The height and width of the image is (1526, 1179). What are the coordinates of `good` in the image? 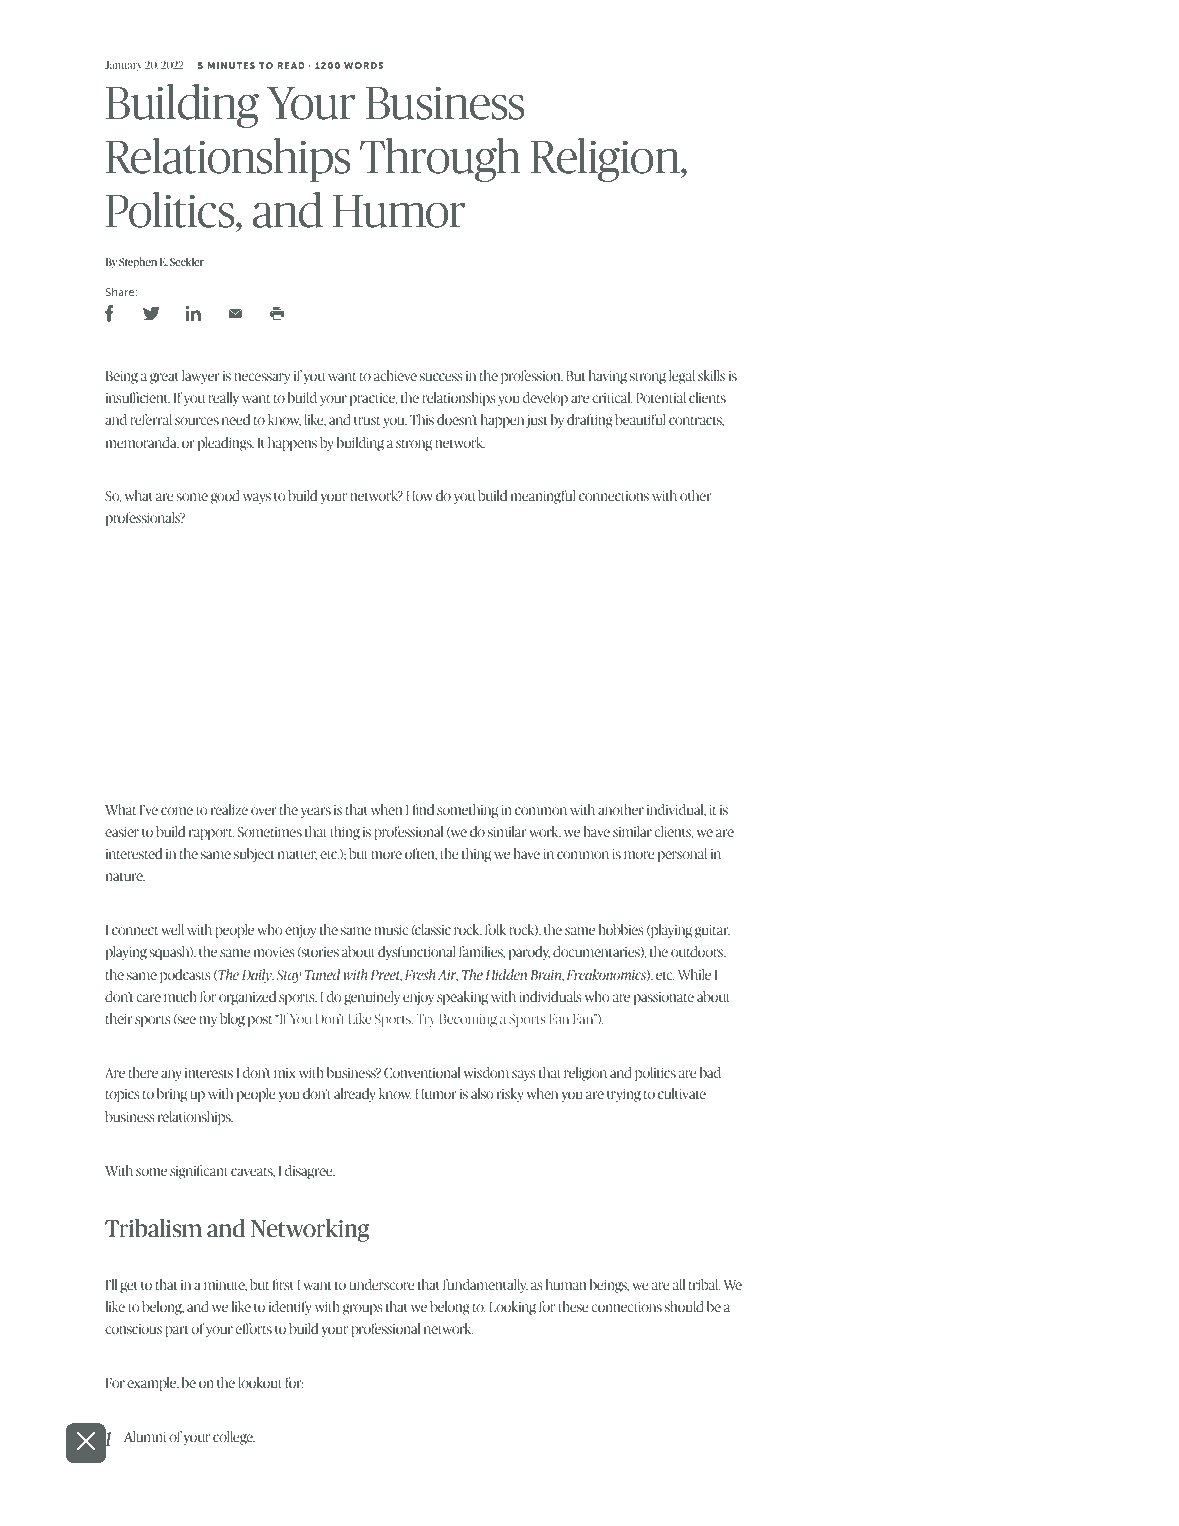 It's located at (225, 497).
